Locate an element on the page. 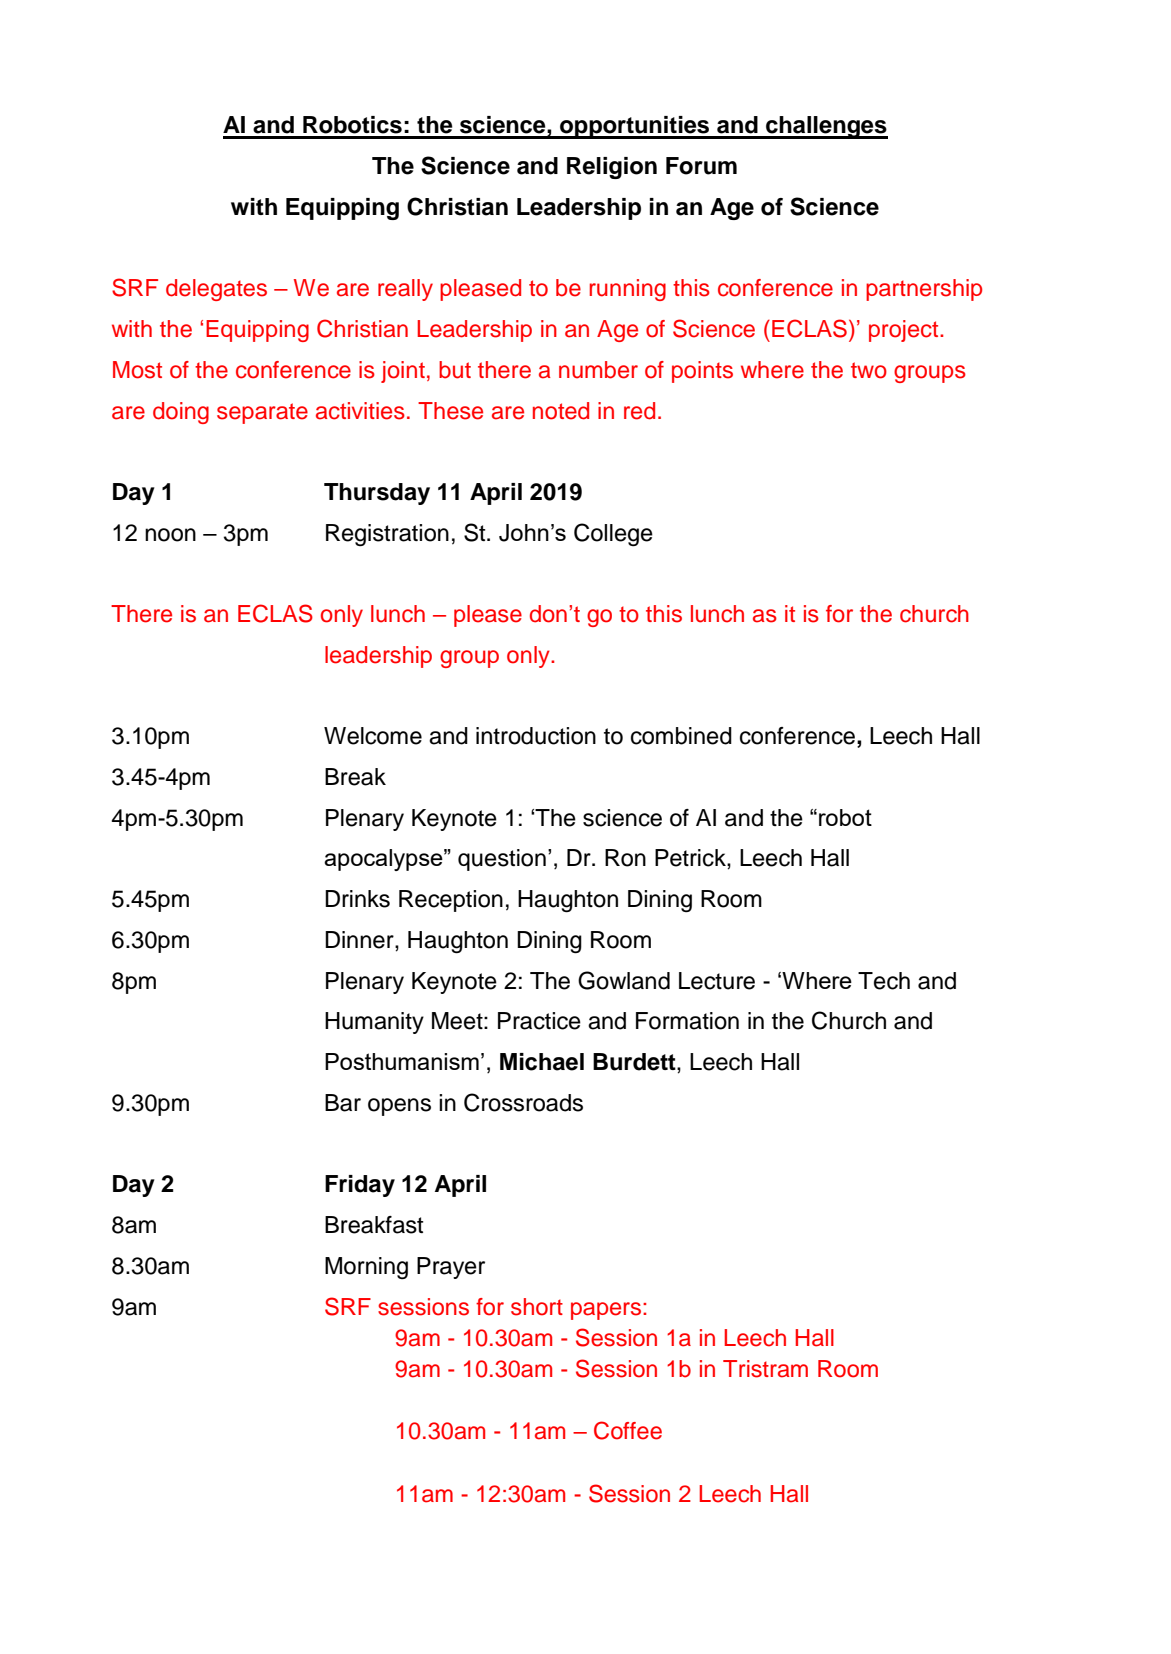  introduction is located at coordinates (536, 736).
